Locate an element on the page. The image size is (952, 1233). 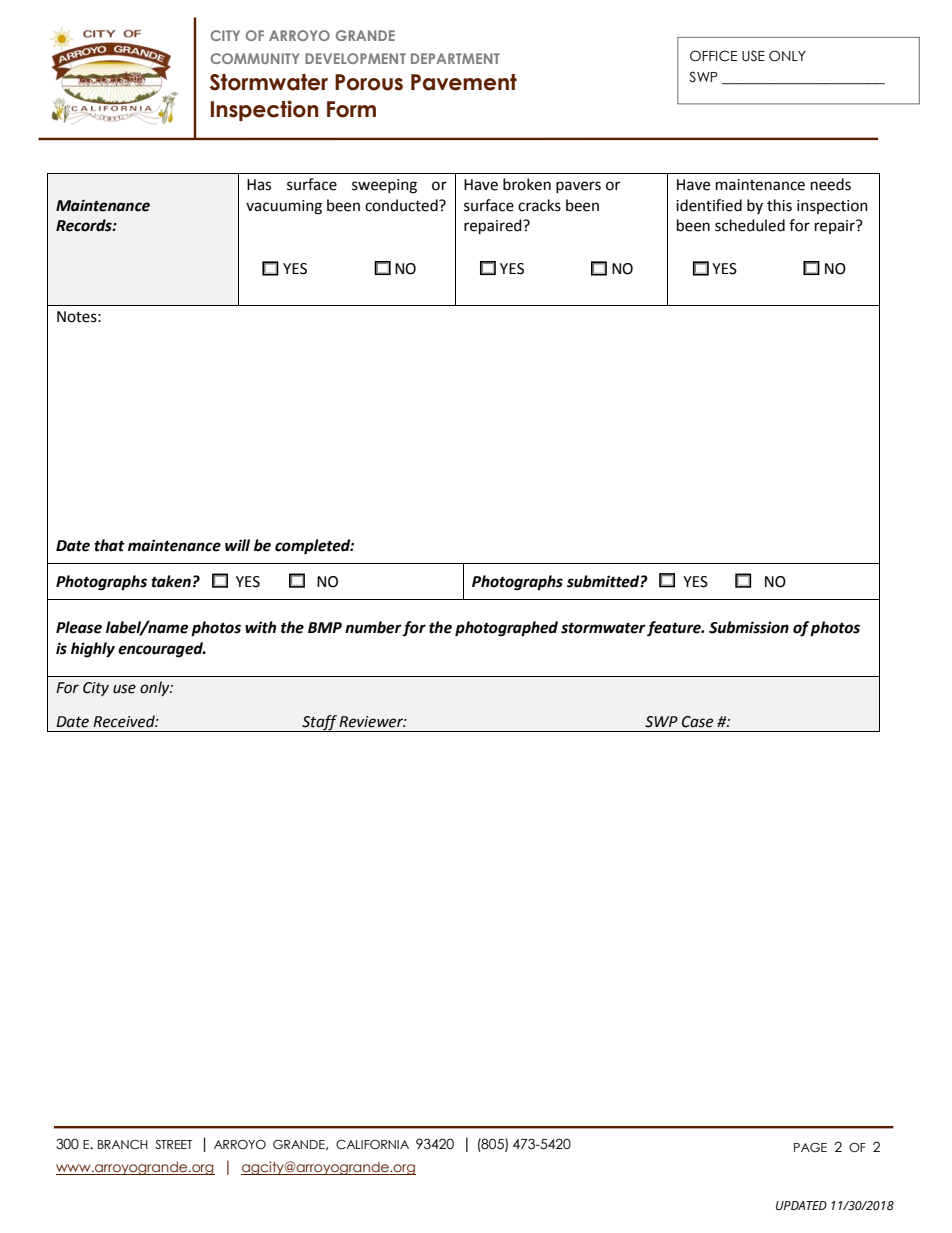
COMMUNITY is located at coordinates (255, 58).
